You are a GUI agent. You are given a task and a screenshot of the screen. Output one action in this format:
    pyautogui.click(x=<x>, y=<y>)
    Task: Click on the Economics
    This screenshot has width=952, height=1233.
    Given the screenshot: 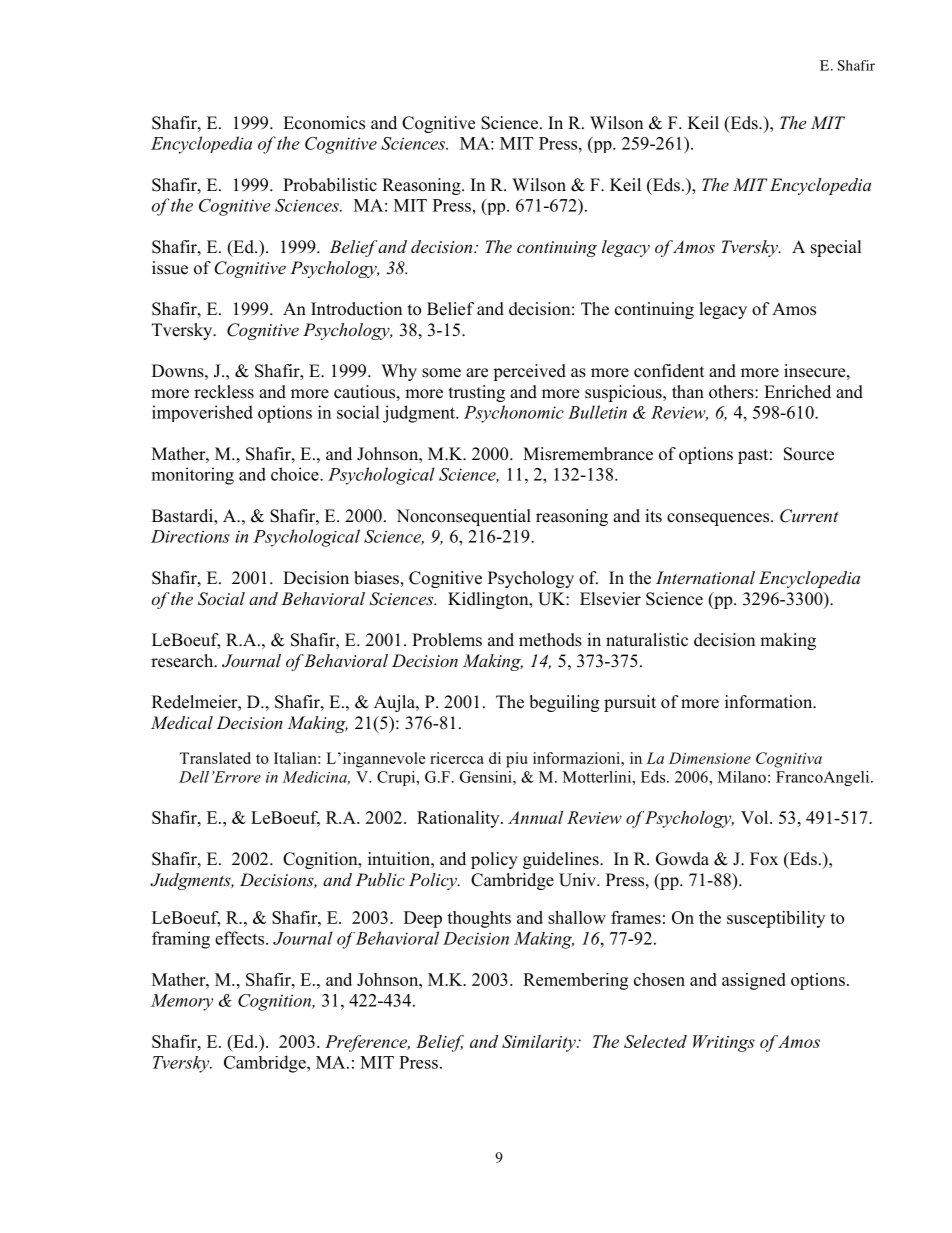 What is the action you would take?
    pyautogui.click(x=324, y=123)
